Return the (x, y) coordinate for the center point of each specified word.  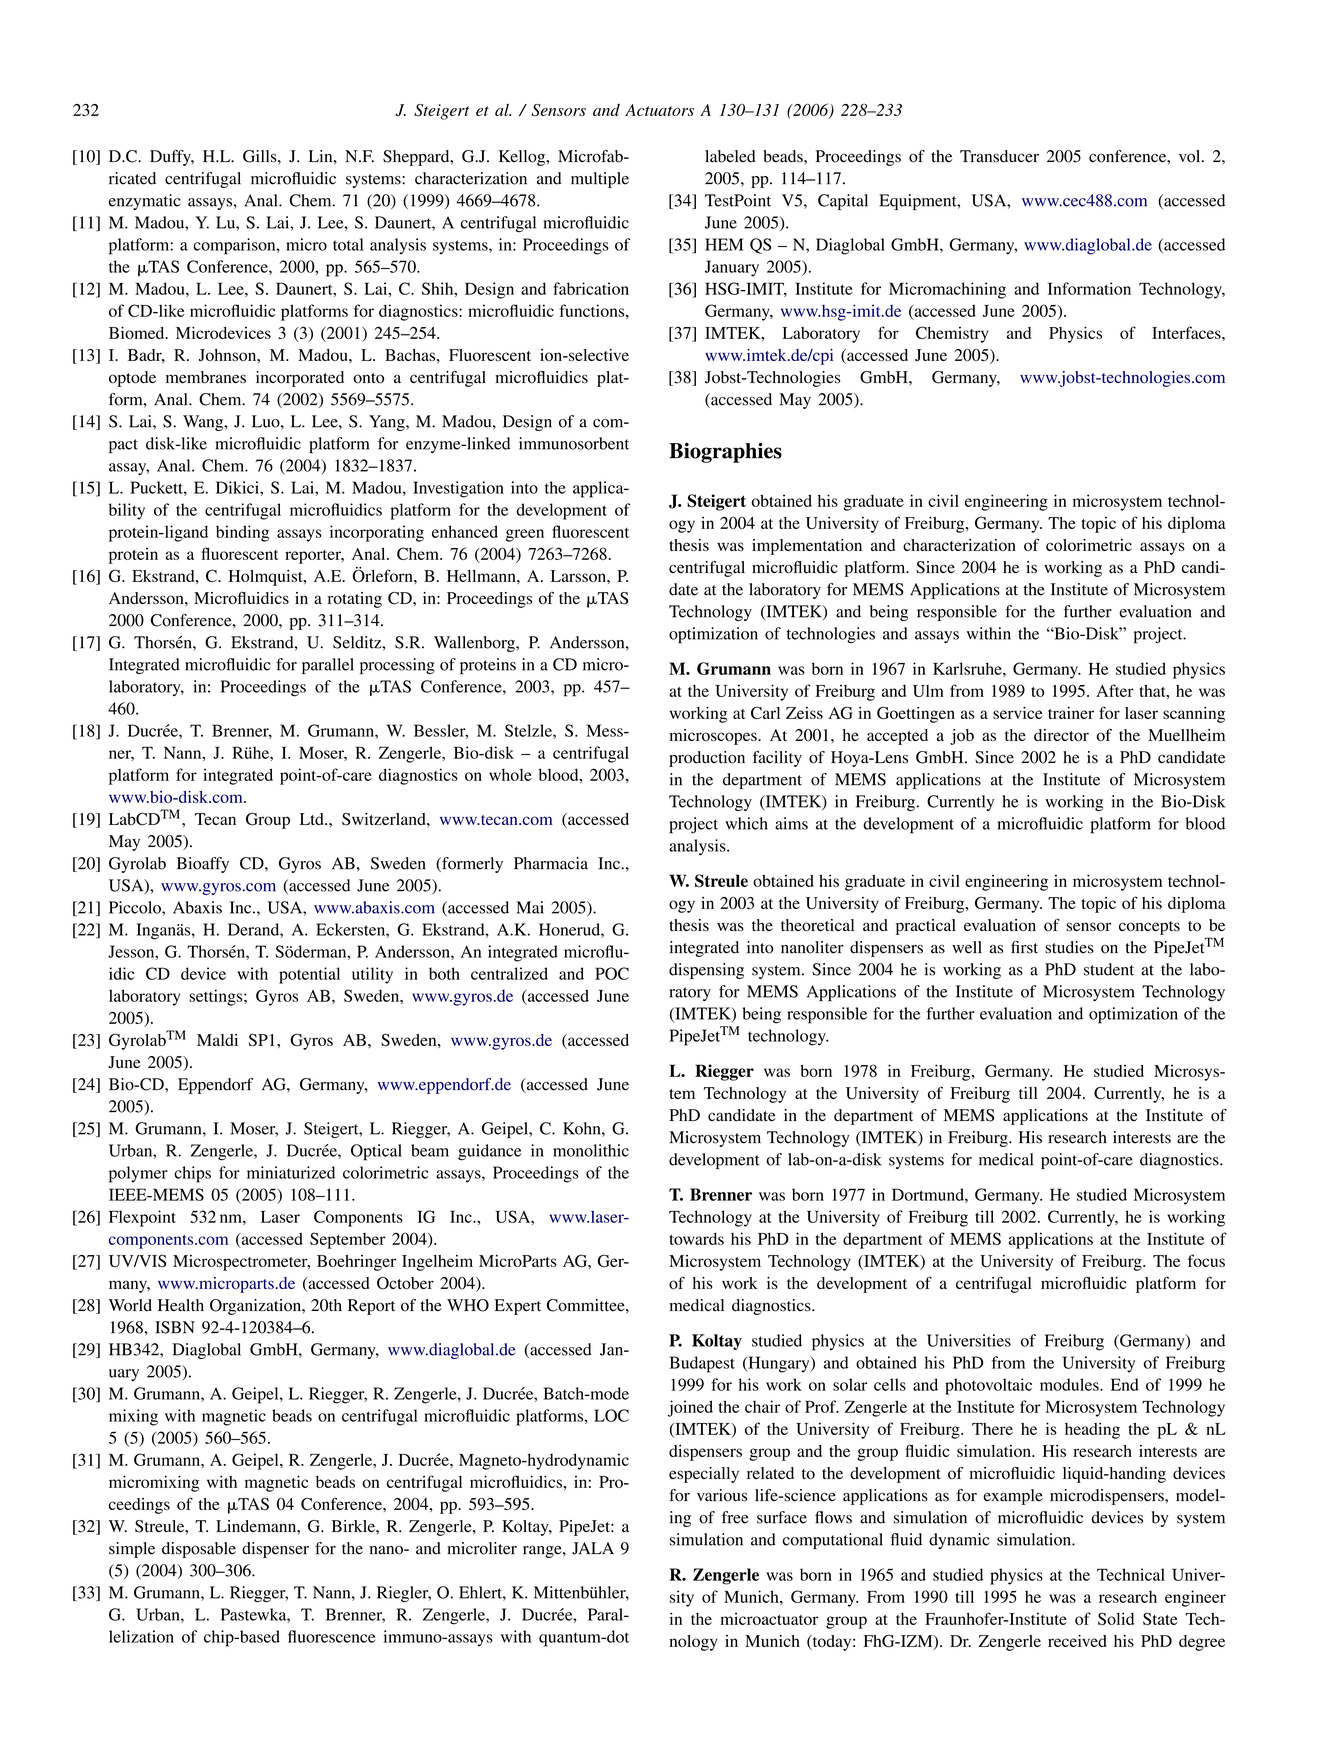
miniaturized (291, 1172)
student (1109, 969)
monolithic (591, 1150)
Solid (1116, 1618)
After (1115, 690)
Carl (765, 712)
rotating (355, 600)
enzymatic (144, 202)
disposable (199, 1550)
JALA (593, 1548)
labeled (730, 156)
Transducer (999, 156)
